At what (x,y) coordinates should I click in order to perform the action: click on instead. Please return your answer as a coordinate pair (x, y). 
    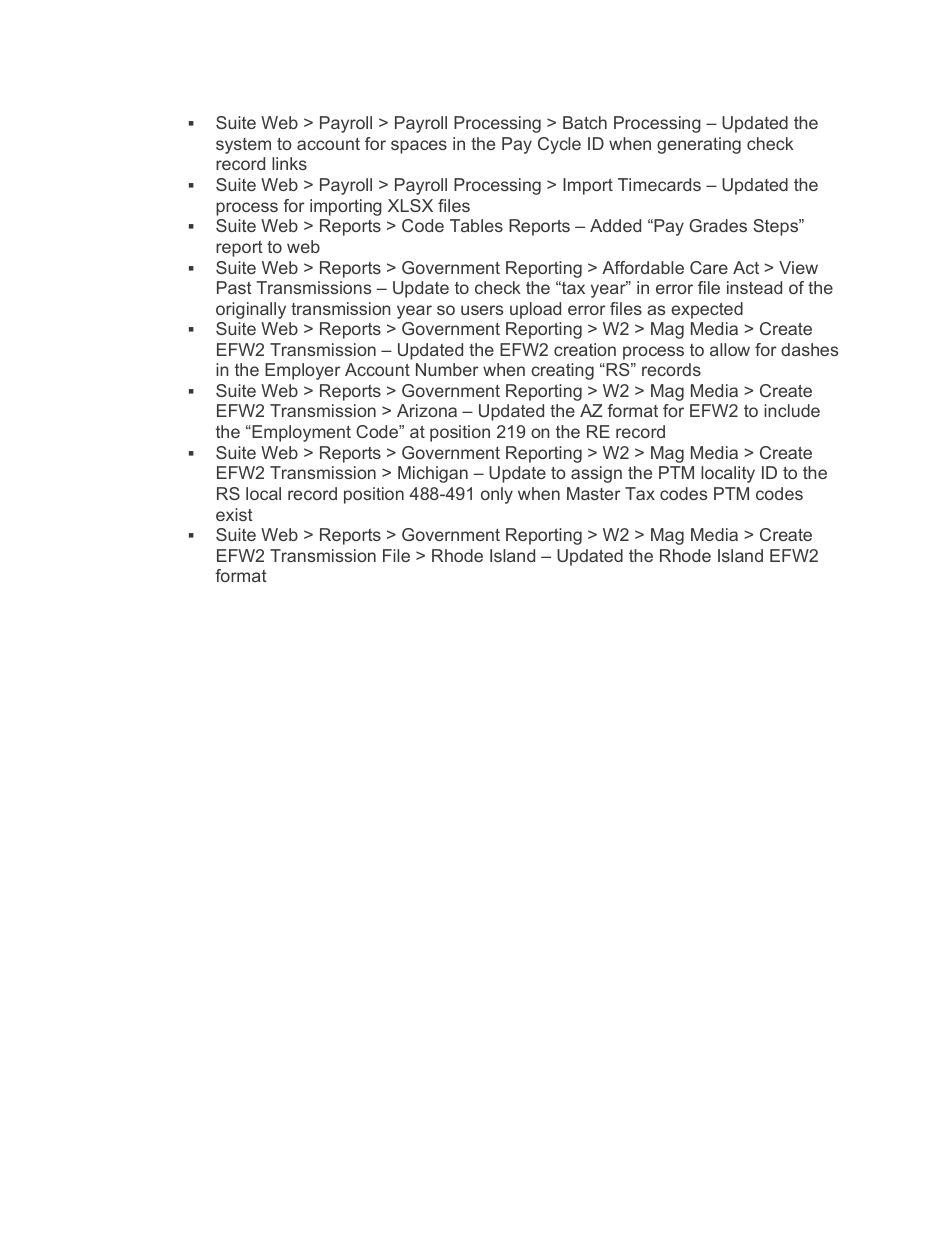
    Looking at the image, I should click on (754, 287).
